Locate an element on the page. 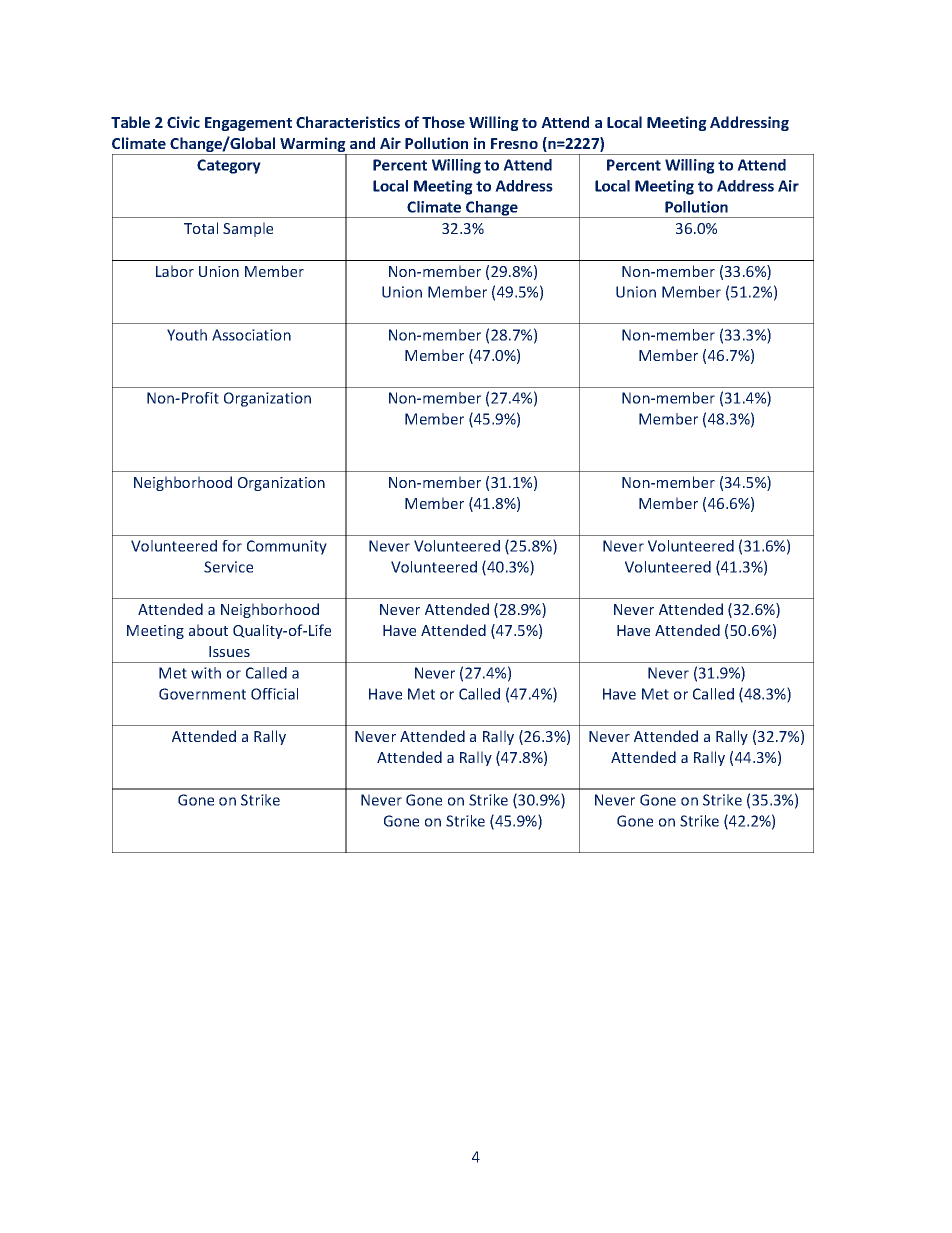 This document has height=1233, width=952. Those is located at coordinates (443, 122).
